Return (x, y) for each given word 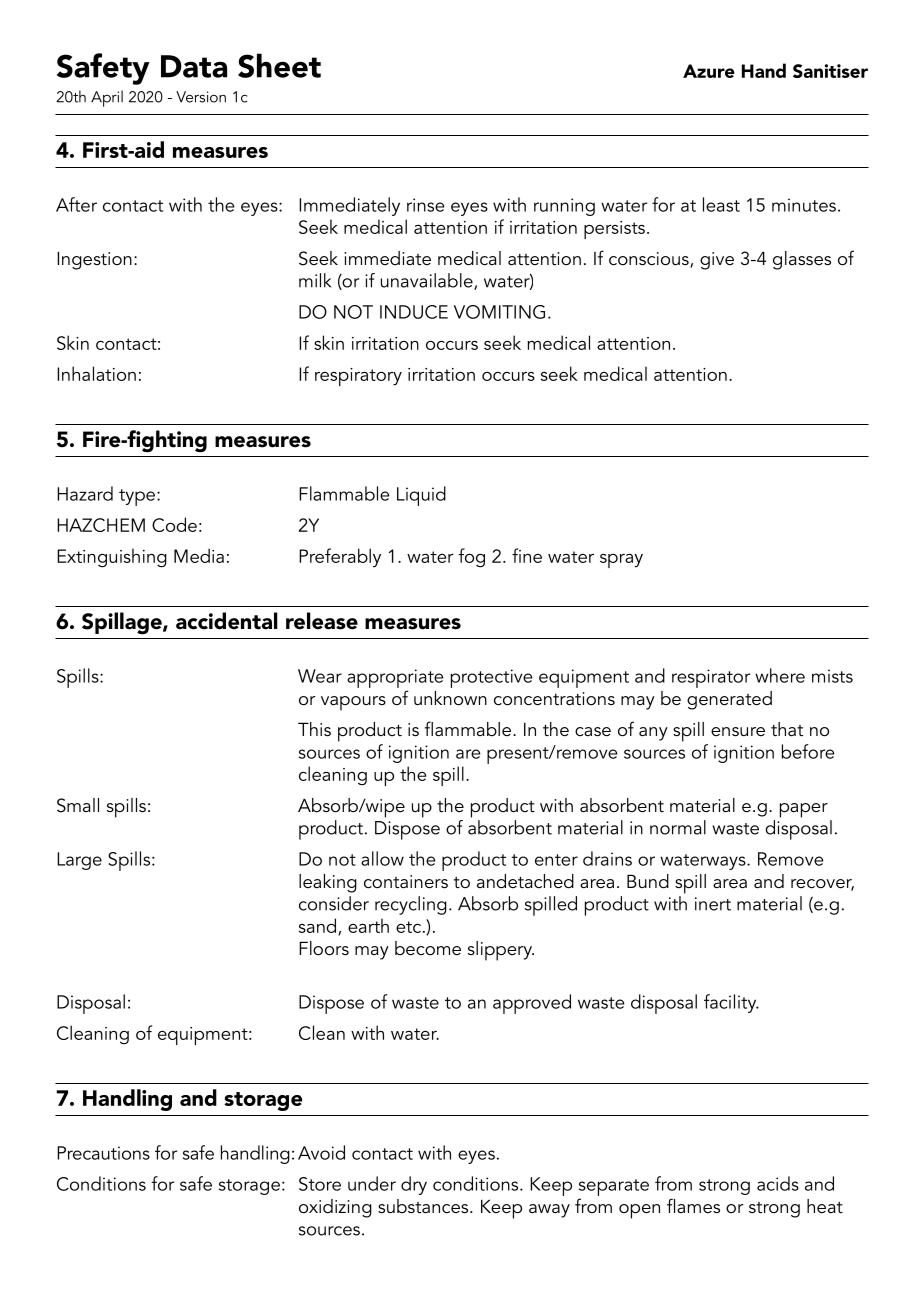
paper (804, 810)
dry (414, 1185)
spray (621, 561)
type (137, 497)
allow (382, 858)
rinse (425, 205)
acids (778, 1183)
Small (78, 805)
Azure (709, 71)
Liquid (421, 496)
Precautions (103, 1153)
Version (201, 97)
